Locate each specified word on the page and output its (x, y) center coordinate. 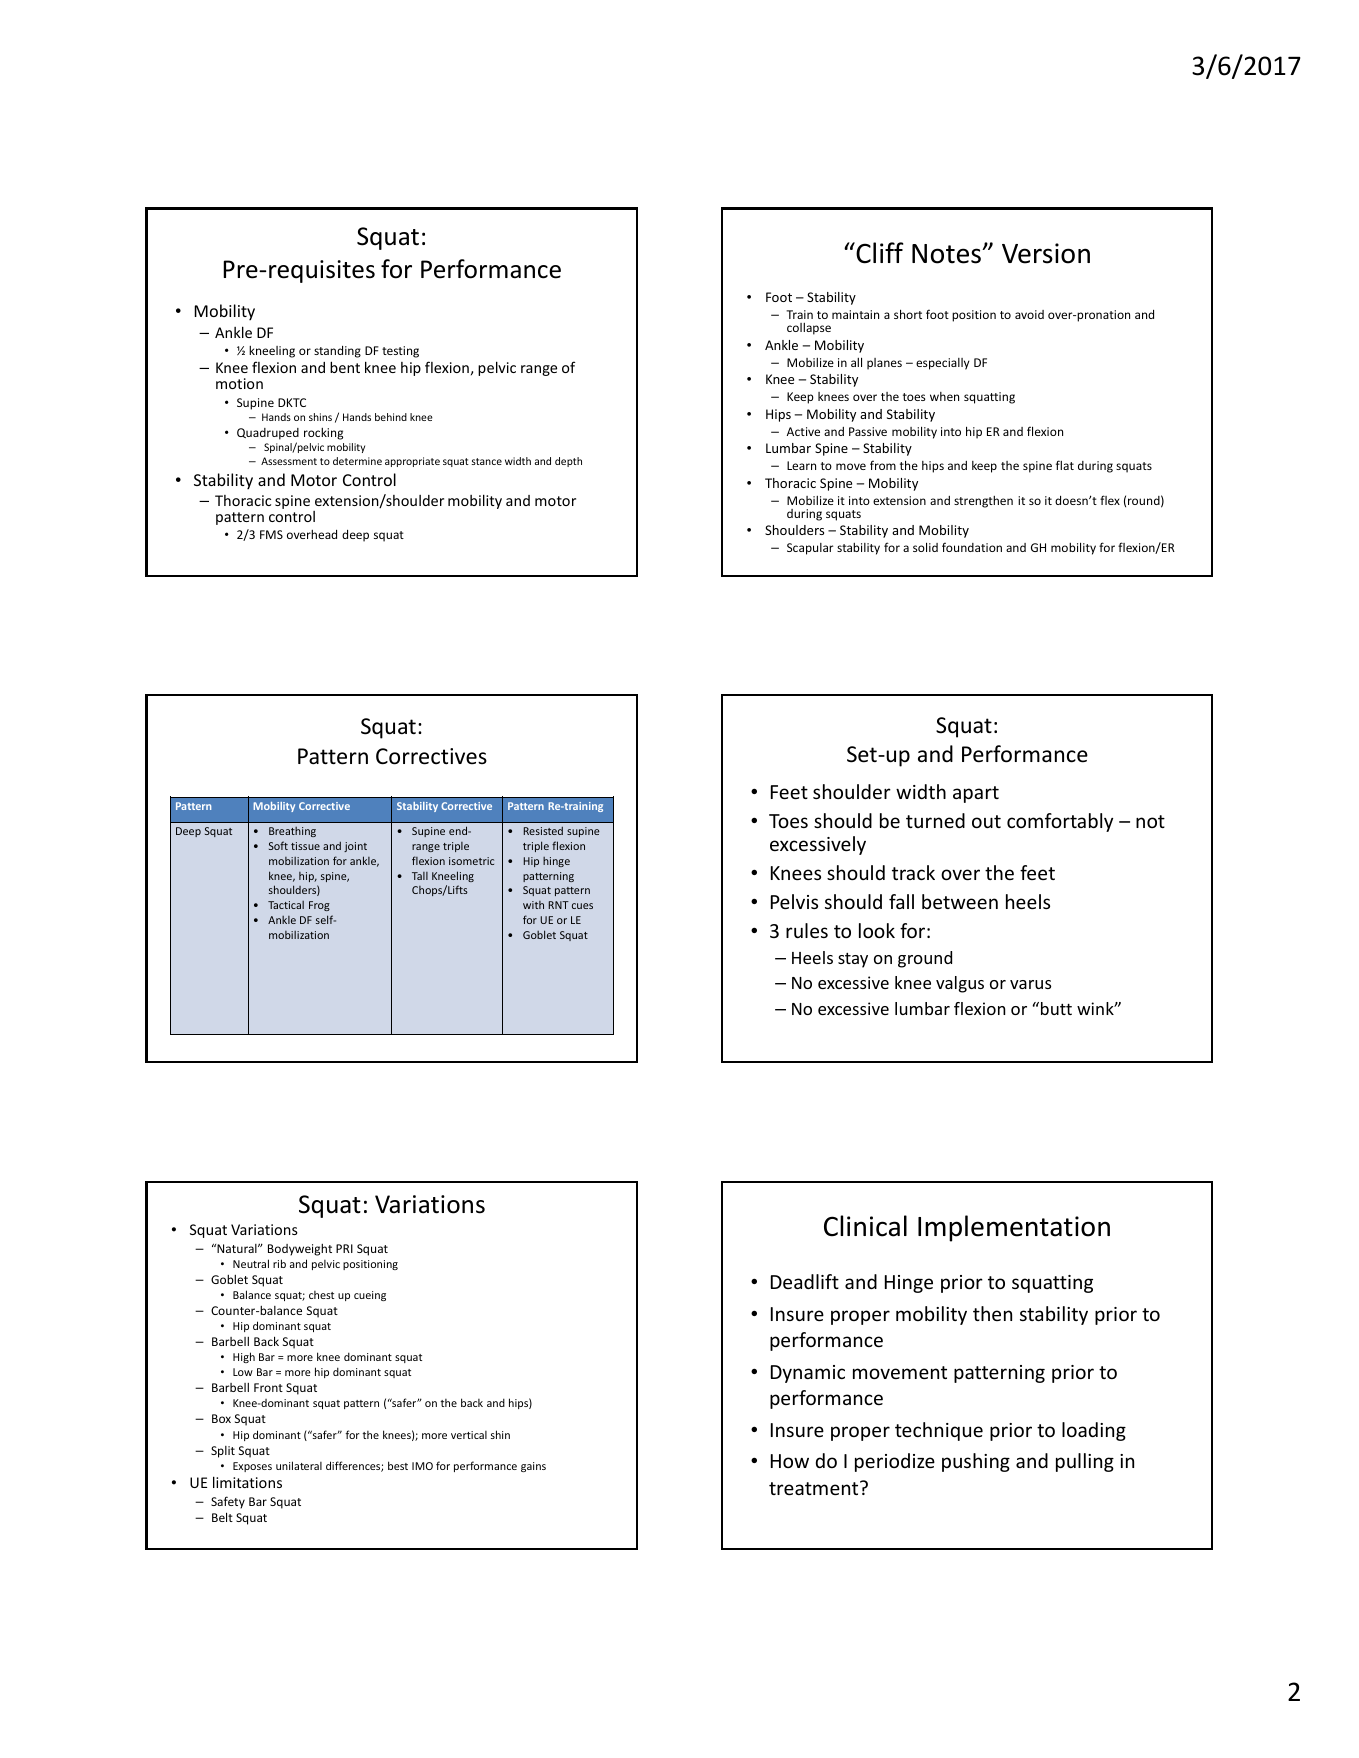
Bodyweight (300, 1250)
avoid (1029, 314)
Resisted (543, 831)
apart (976, 794)
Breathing (292, 832)
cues (582, 906)
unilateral (299, 1465)
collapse (809, 329)
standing (337, 352)
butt (1056, 1008)
